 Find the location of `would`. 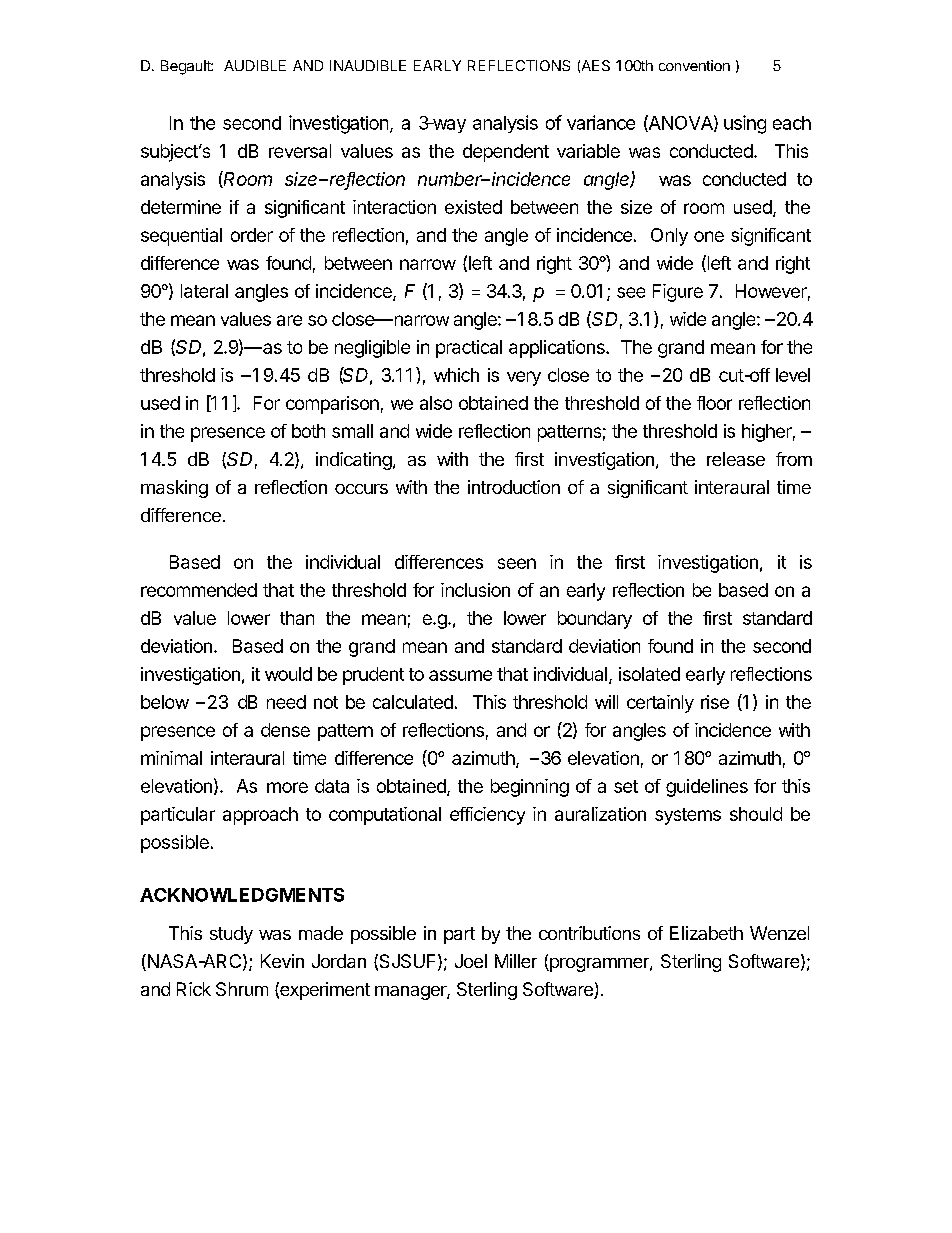

would is located at coordinates (288, 674).
